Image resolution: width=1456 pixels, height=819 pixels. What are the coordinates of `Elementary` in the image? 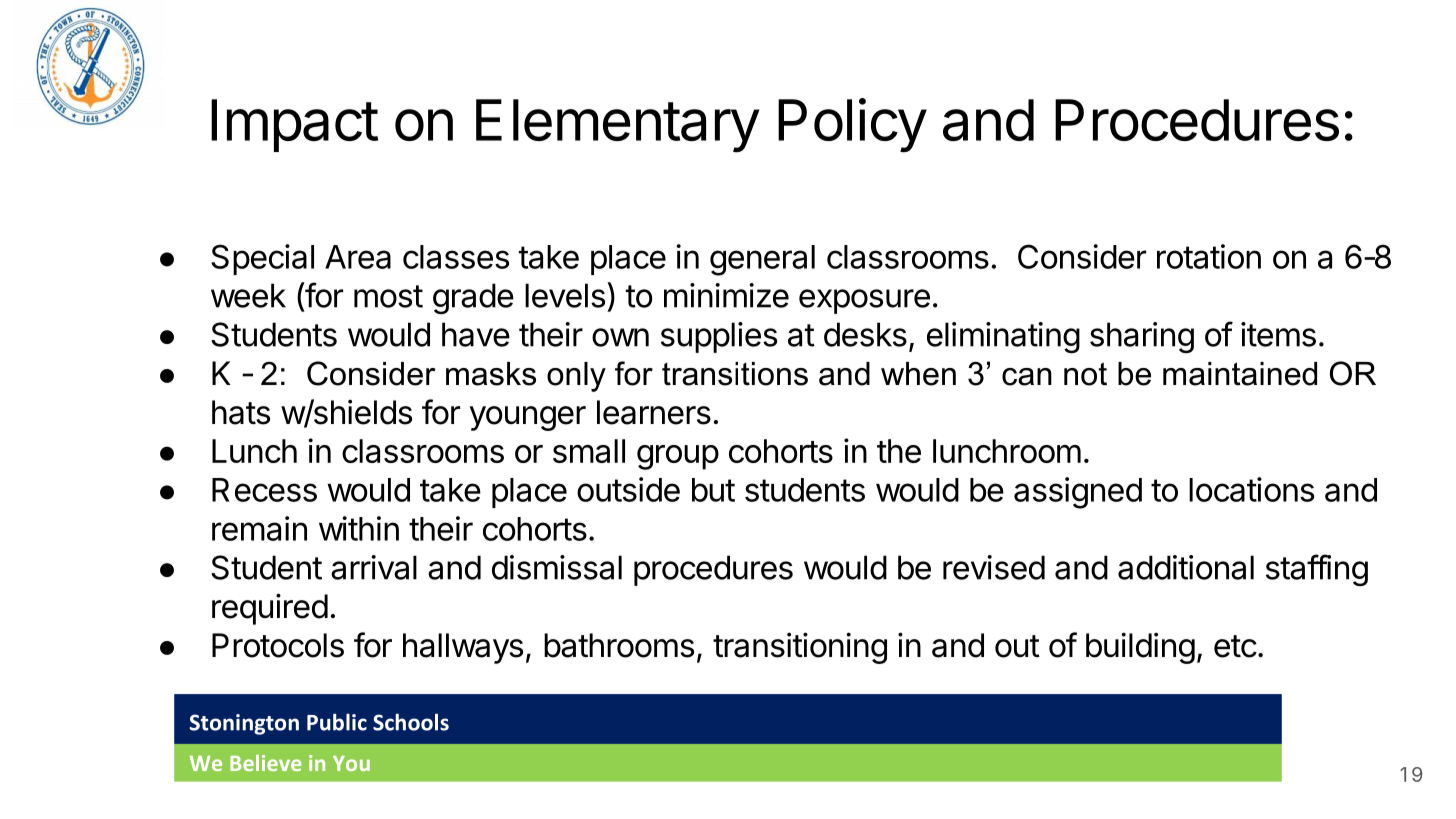 It's located at (617, 126).
